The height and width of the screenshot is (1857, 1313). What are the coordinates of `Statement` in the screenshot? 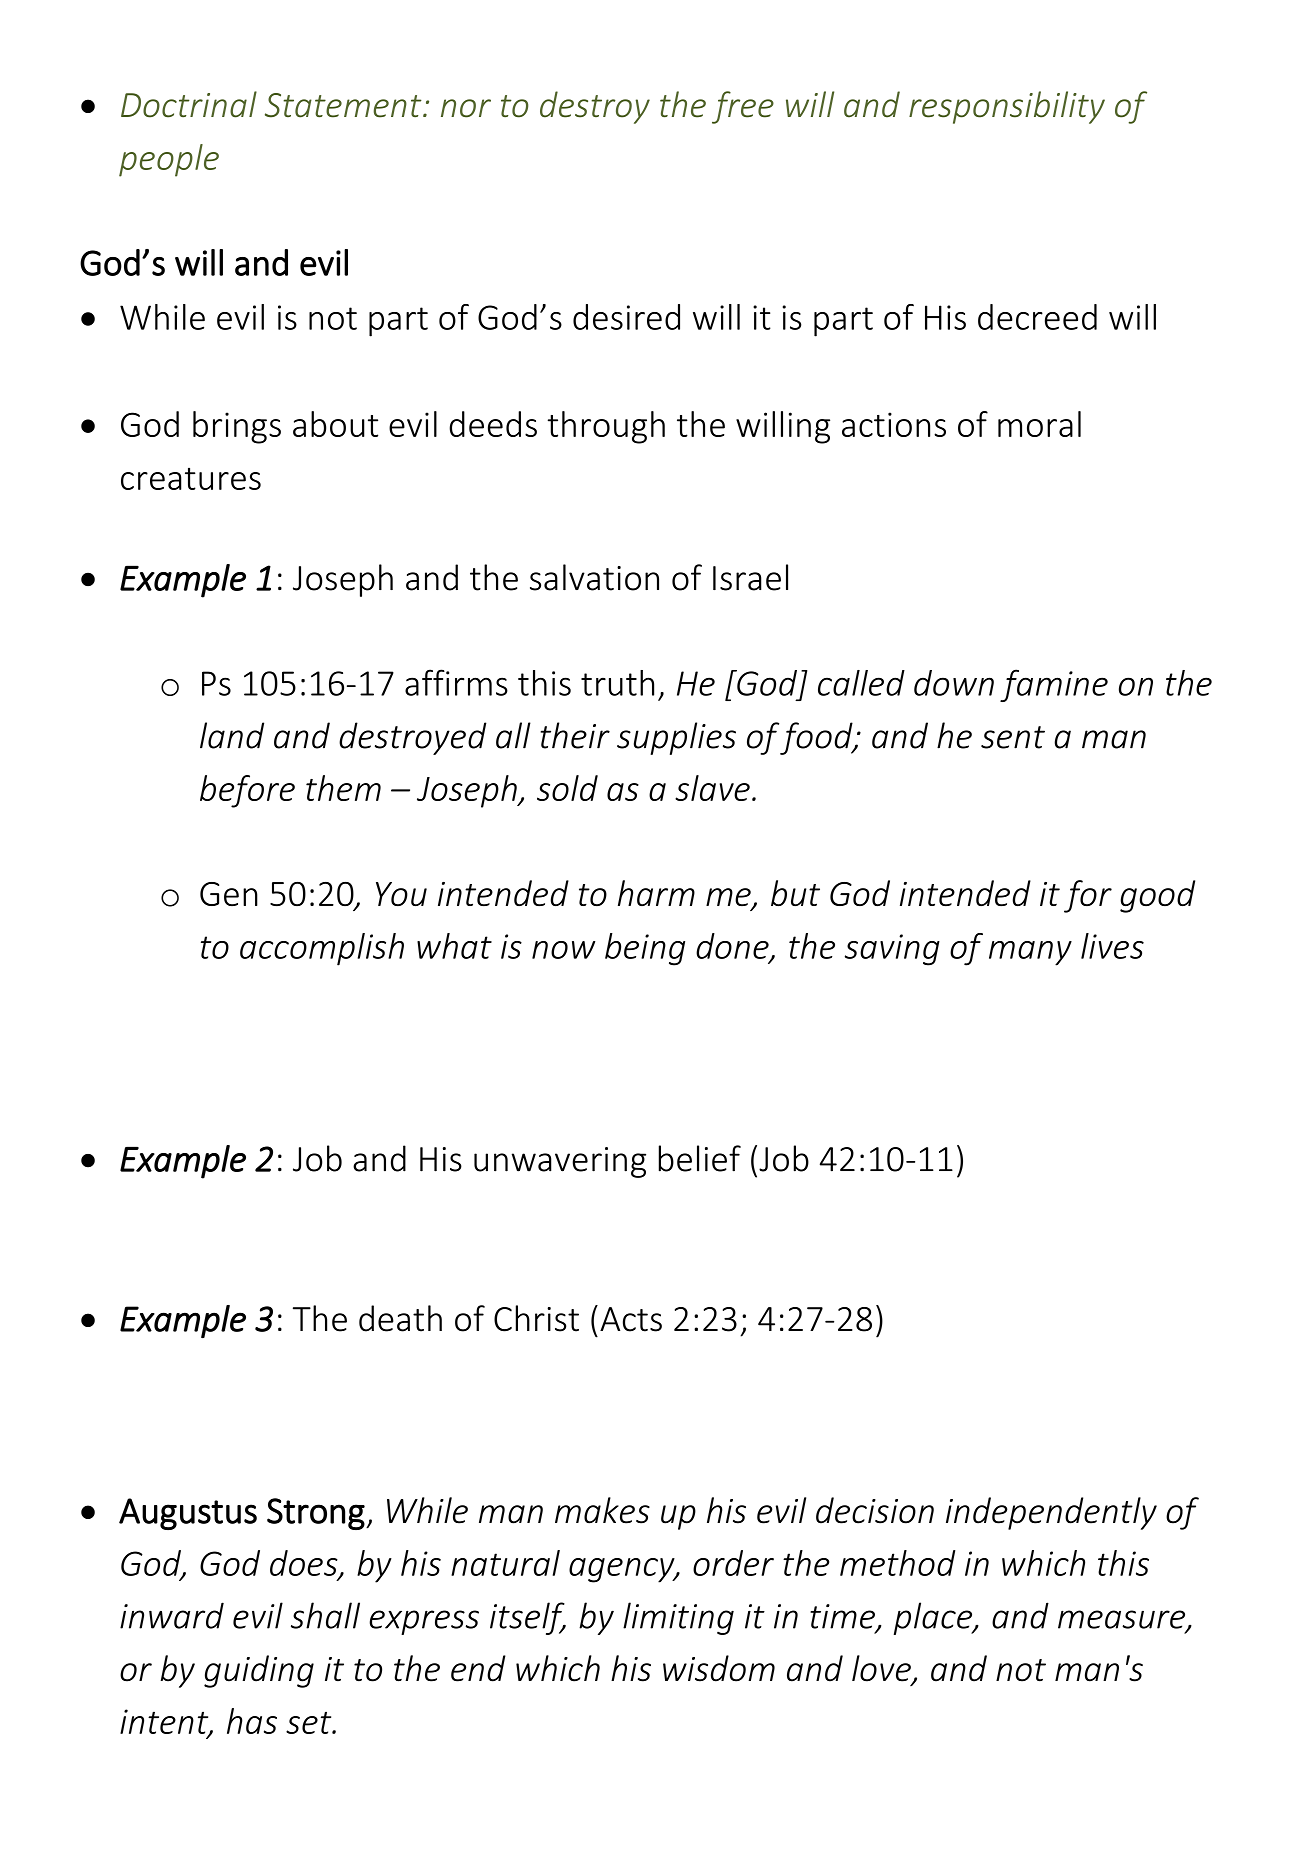 It's located at (344, 105).
